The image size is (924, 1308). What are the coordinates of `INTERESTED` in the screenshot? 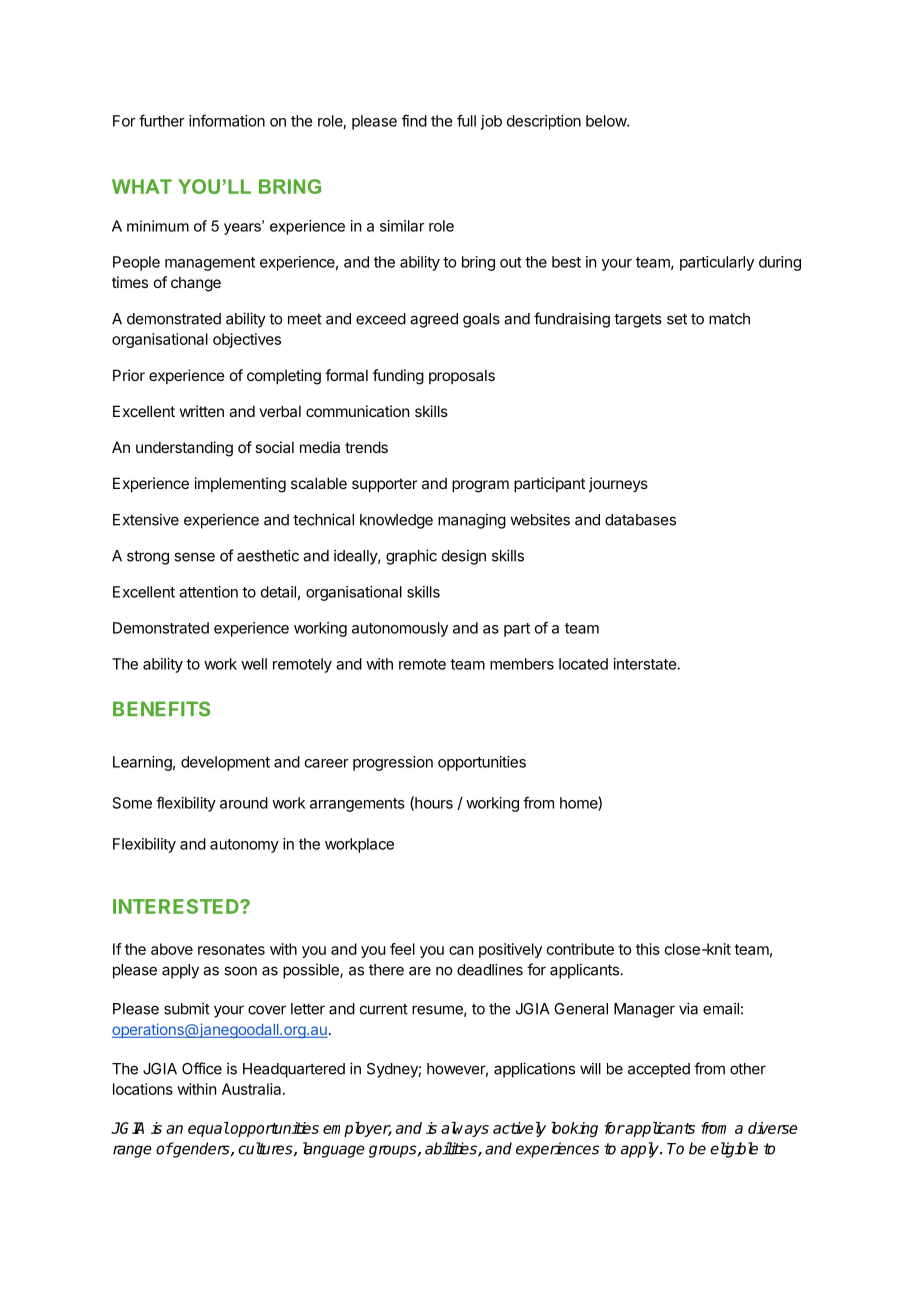 It's located at (177, 906).
